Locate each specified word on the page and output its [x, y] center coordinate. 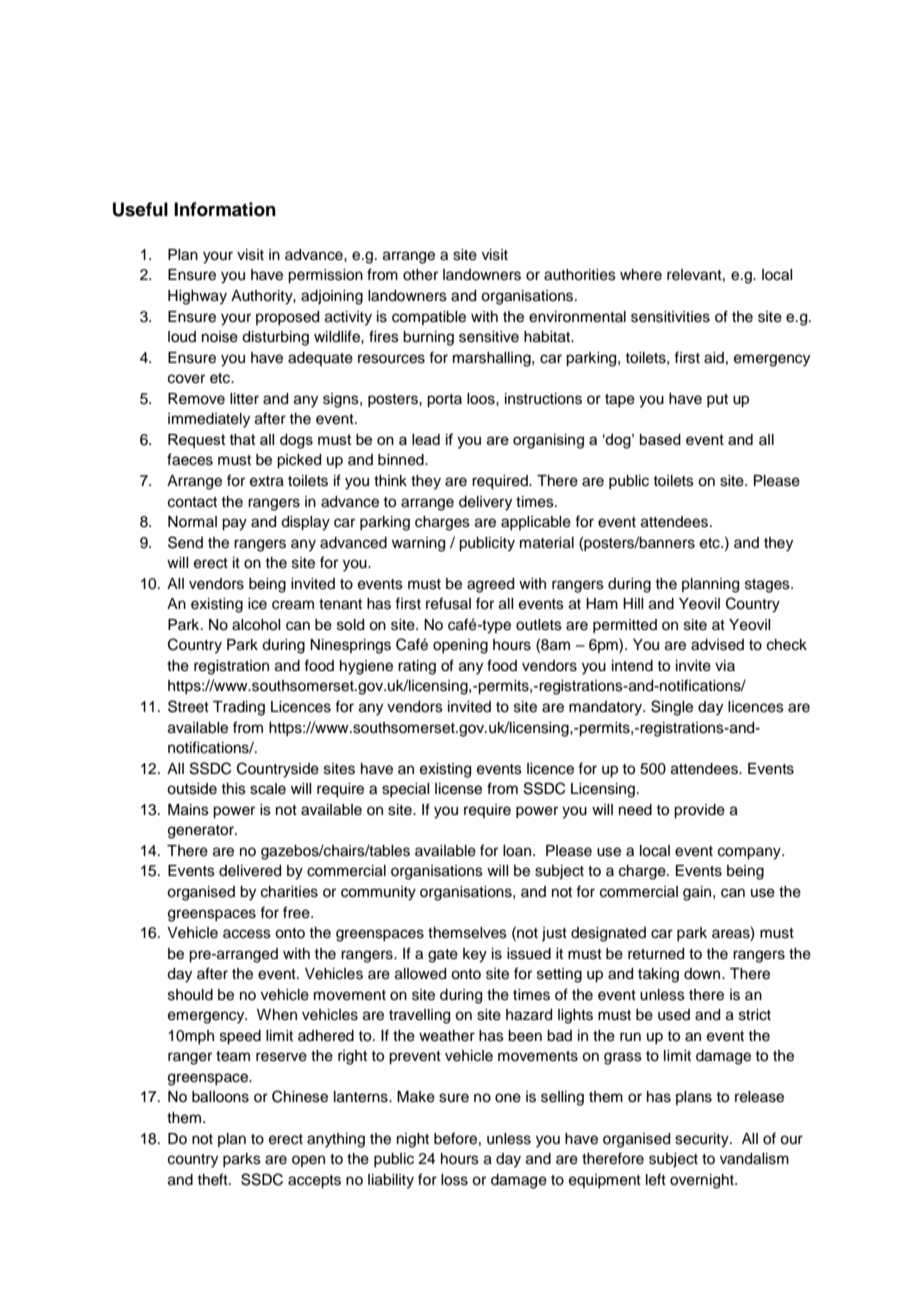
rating [417, 667]
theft [213, 1179]
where [641, 275]
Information [225, 209]
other [420, 275]
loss [454, 1180]
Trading [239, 708]
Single [672, 708]
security [703, 1140]
